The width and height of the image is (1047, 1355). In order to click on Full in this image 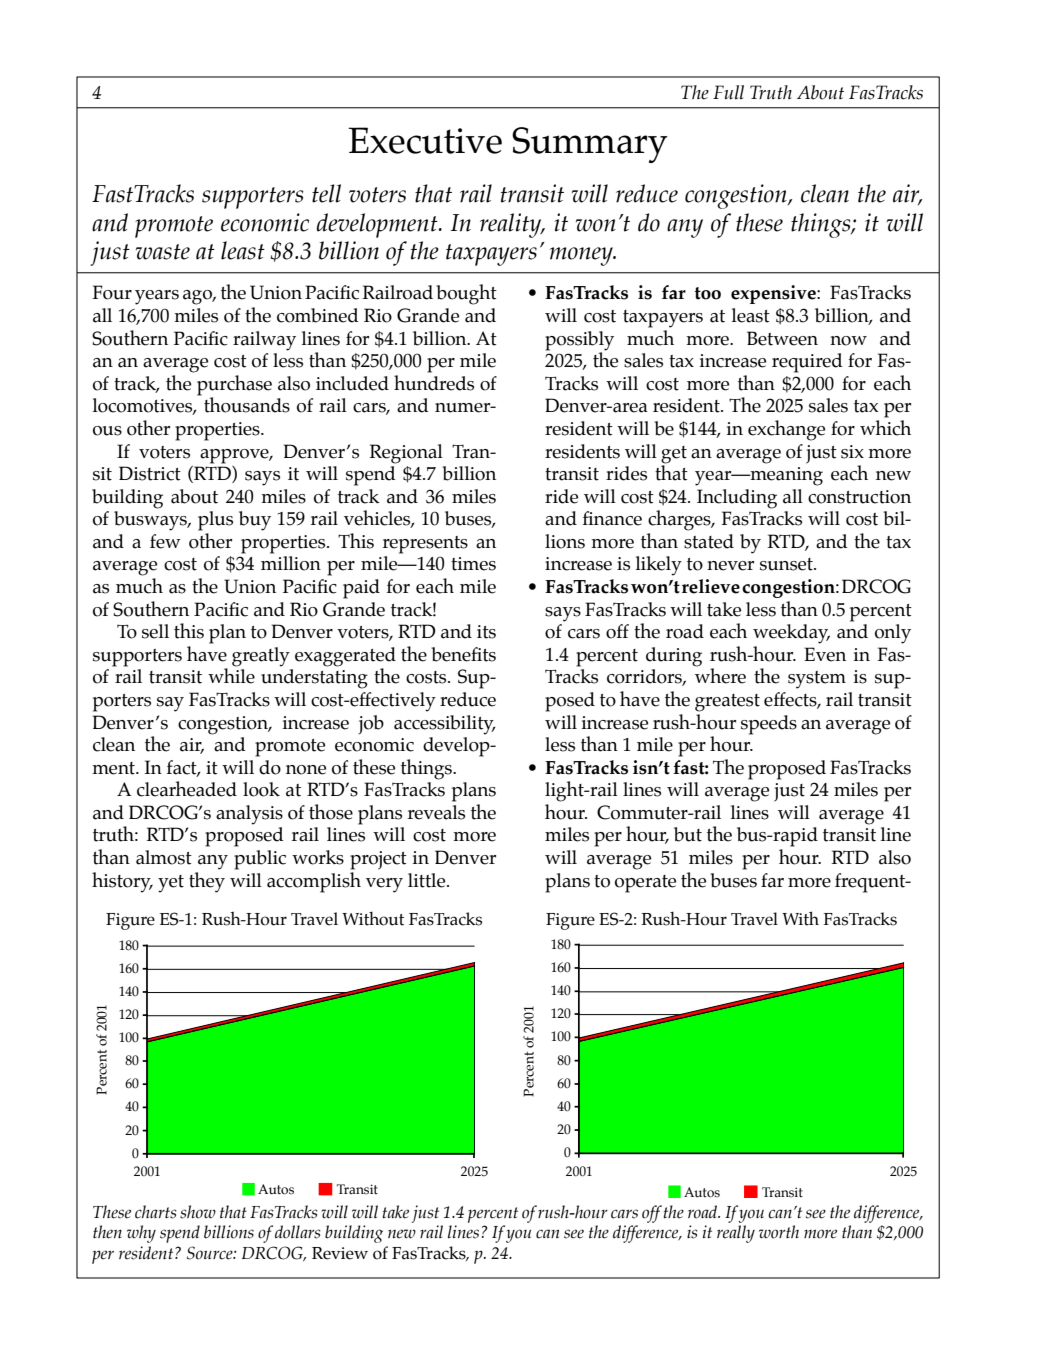, I will do `click(728, 92)`.
